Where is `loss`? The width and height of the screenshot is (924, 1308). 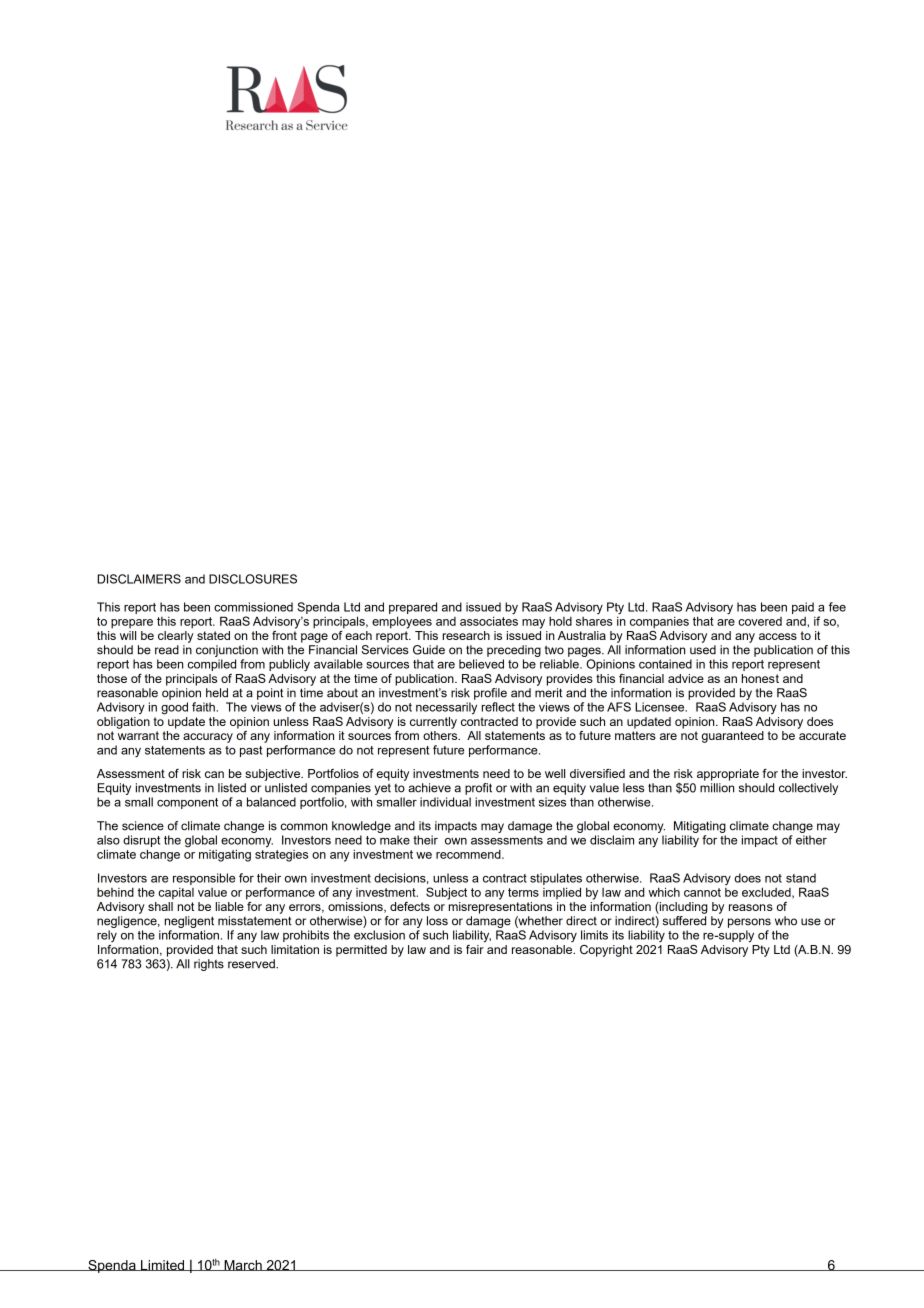 loss is located at coordinates (437, 921).
